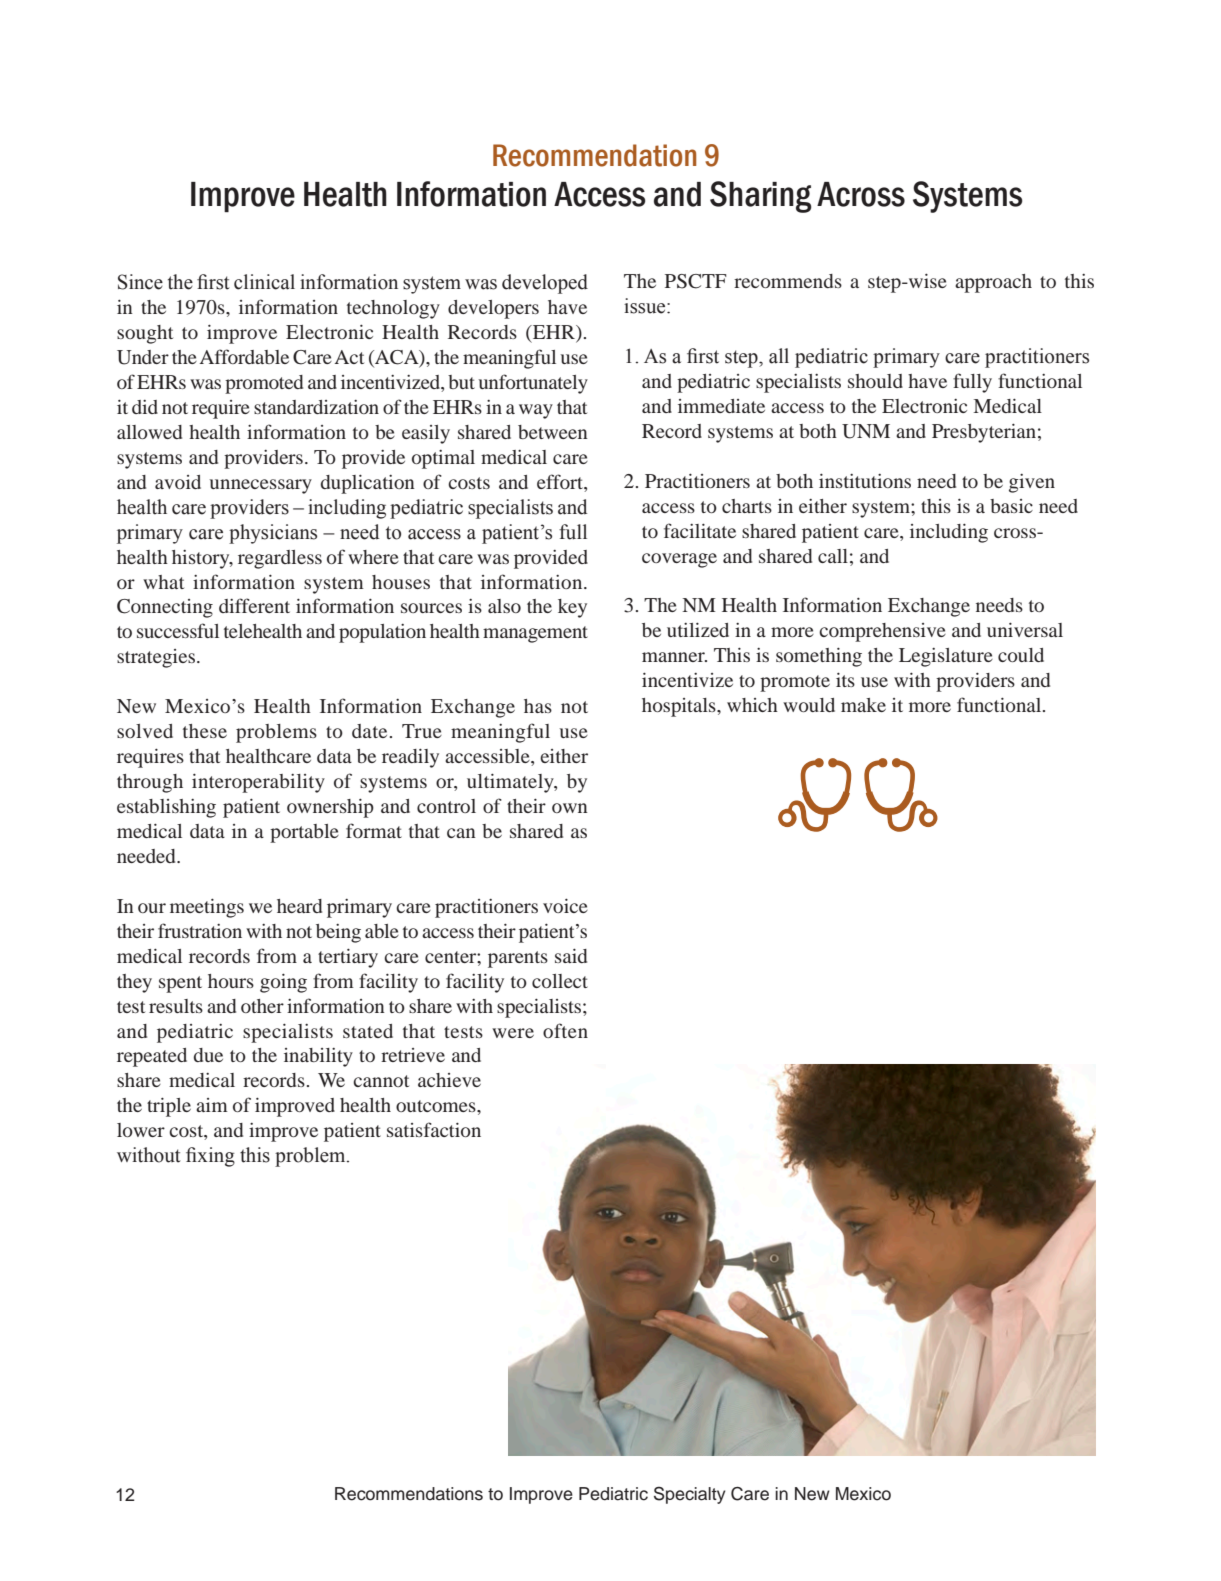  Describe the element at coordinates (833, 556) in the image. I see `call` at that location.
